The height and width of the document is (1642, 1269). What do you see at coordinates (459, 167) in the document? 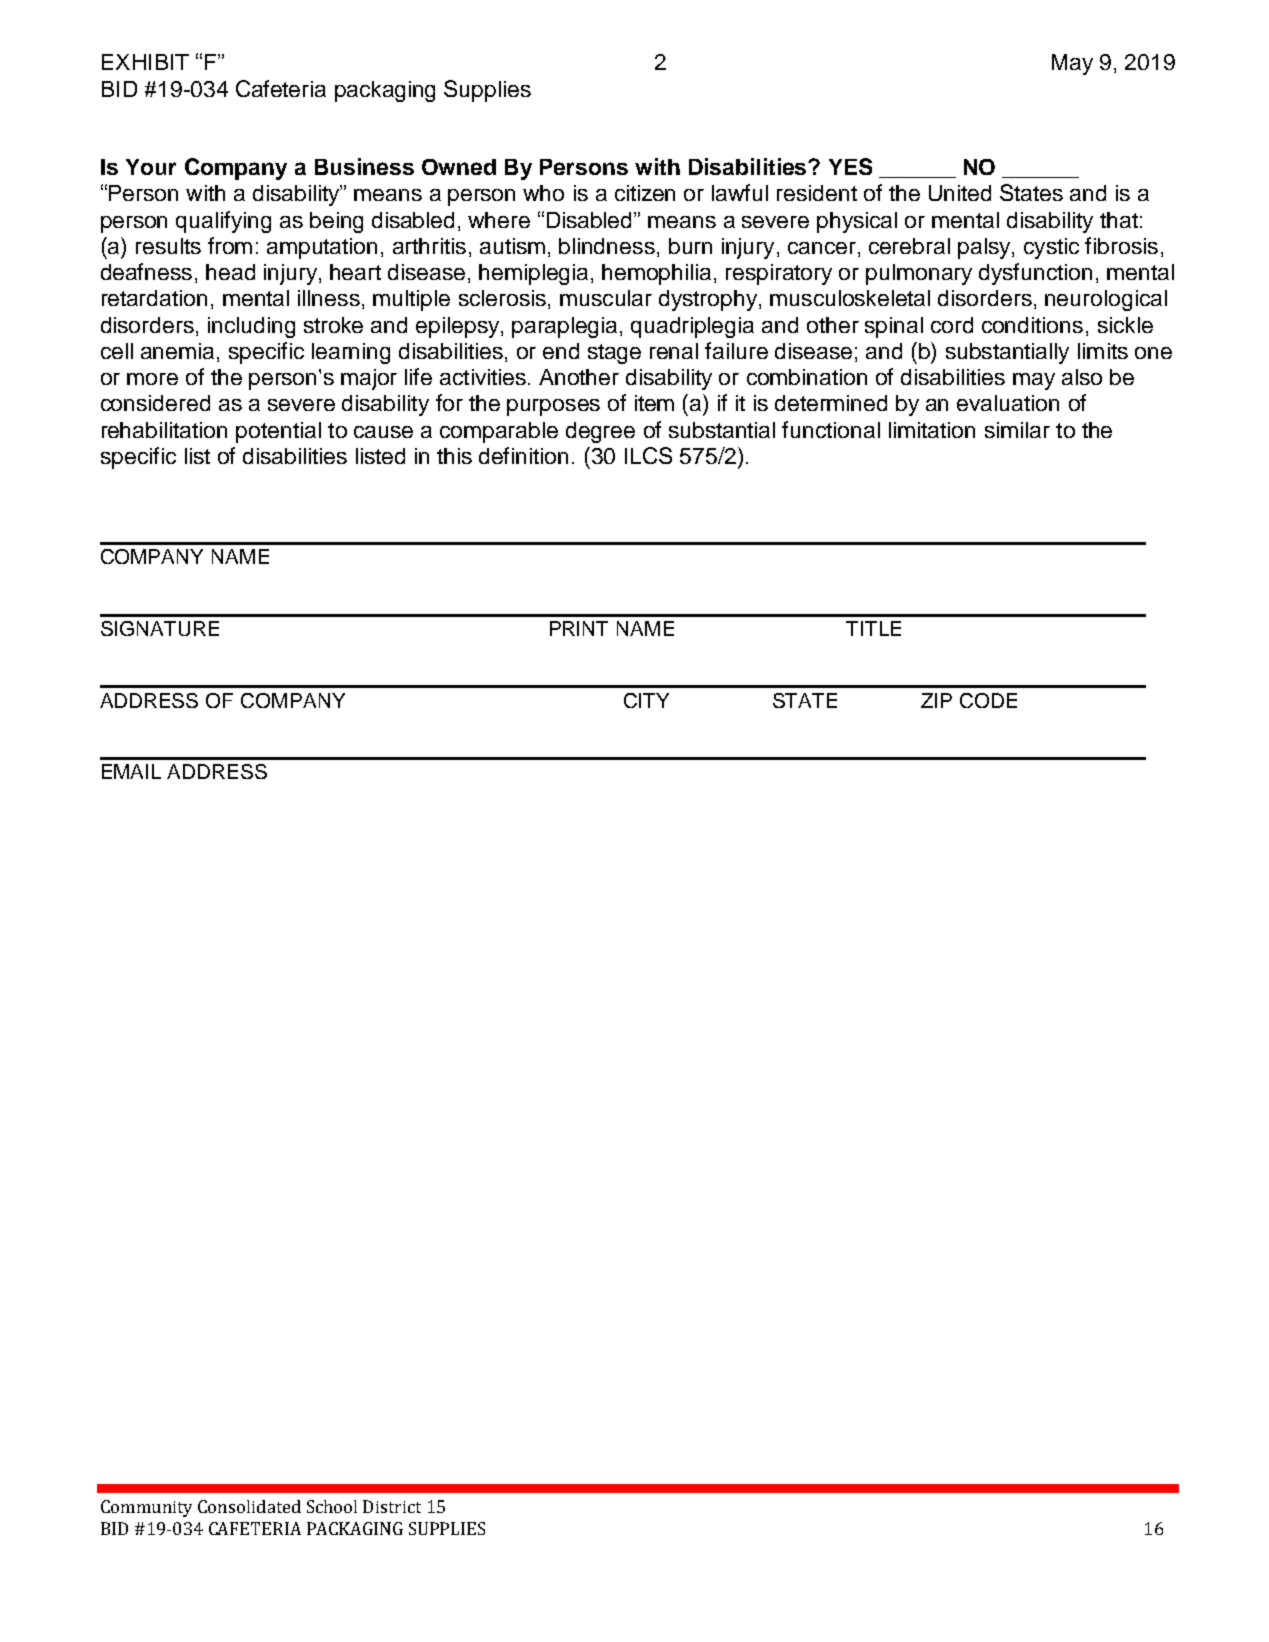
I see `Owned` at bounding box center [459, 167].
